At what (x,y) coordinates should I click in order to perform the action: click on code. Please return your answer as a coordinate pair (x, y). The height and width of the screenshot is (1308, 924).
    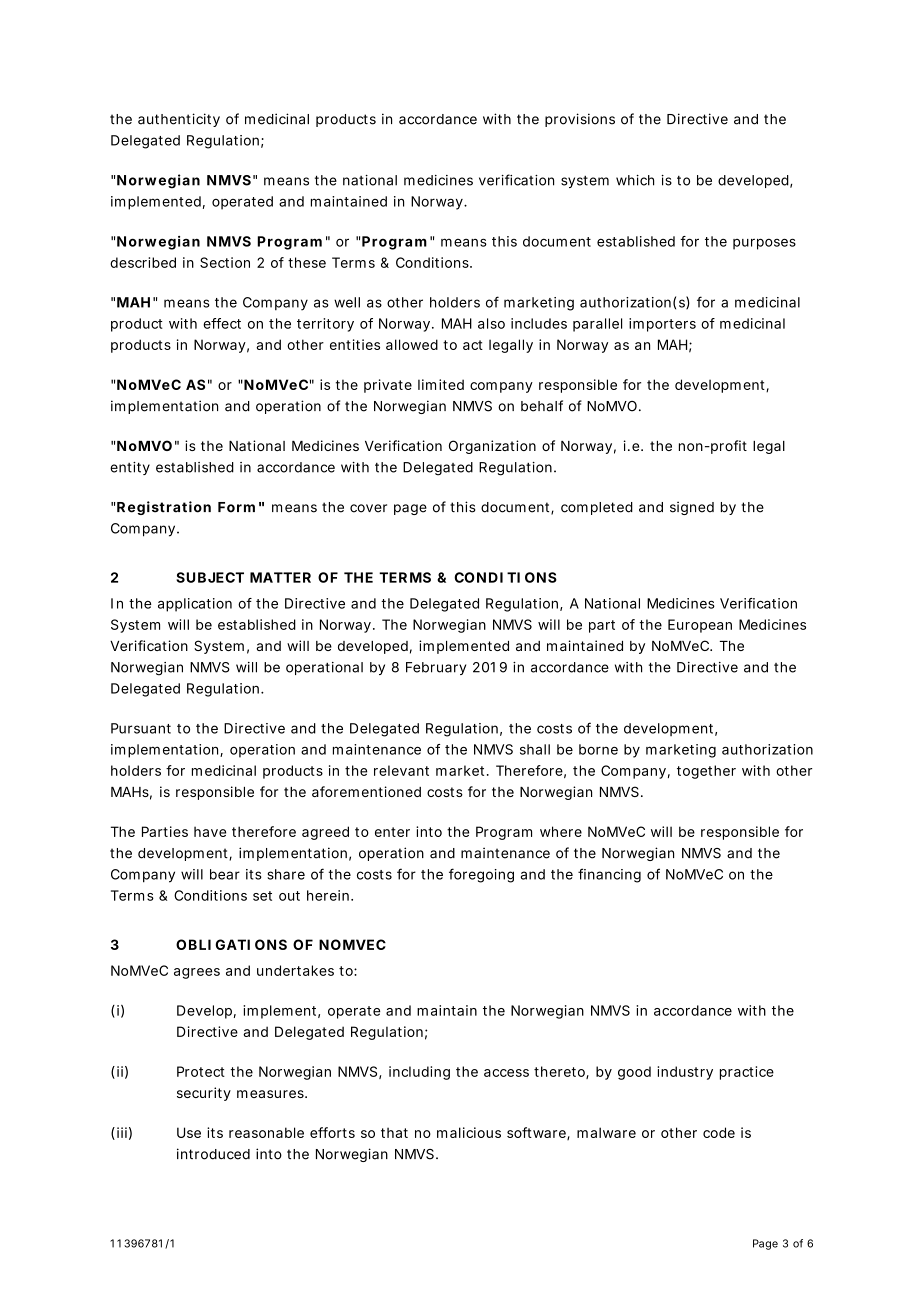
    Looking at the image, I should click on (719, 1132).
